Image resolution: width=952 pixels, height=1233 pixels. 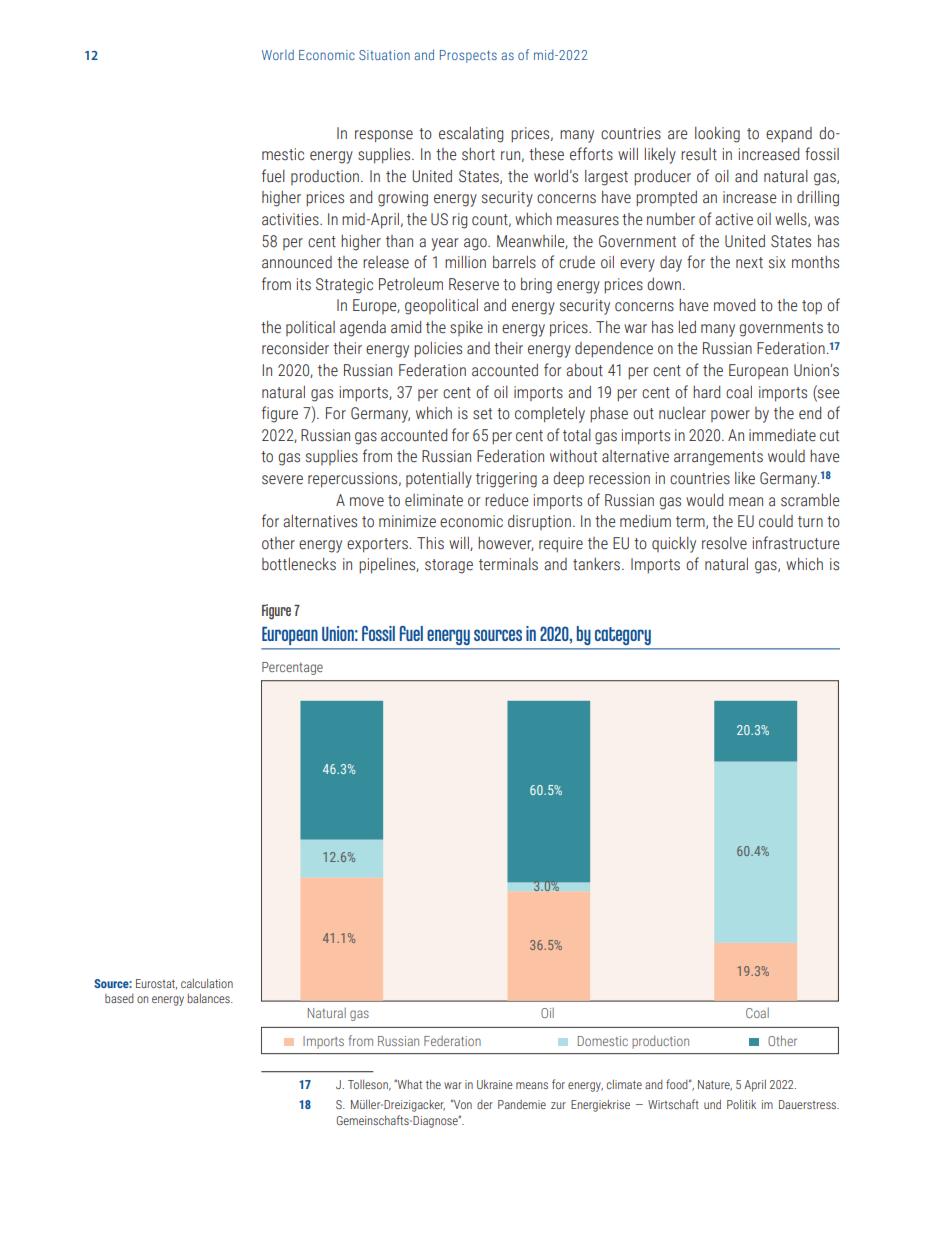 What do you see at coordinates (718, 458) in the page?
I see `arrangements` at bounding box center [718, 458].
